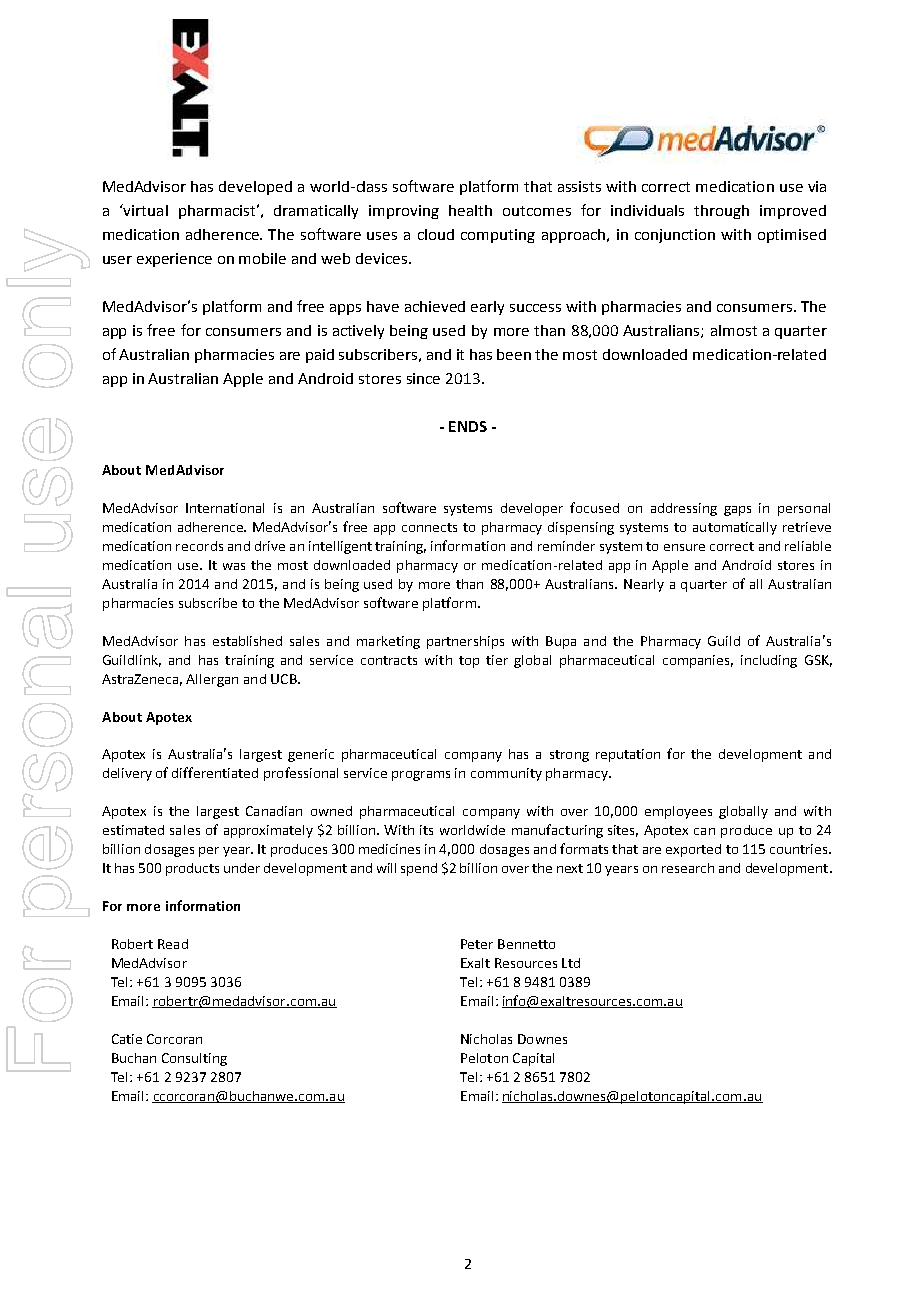 The width and height of the screenshot is (924, 1307). I want to click on developer, so click(532, 509).
